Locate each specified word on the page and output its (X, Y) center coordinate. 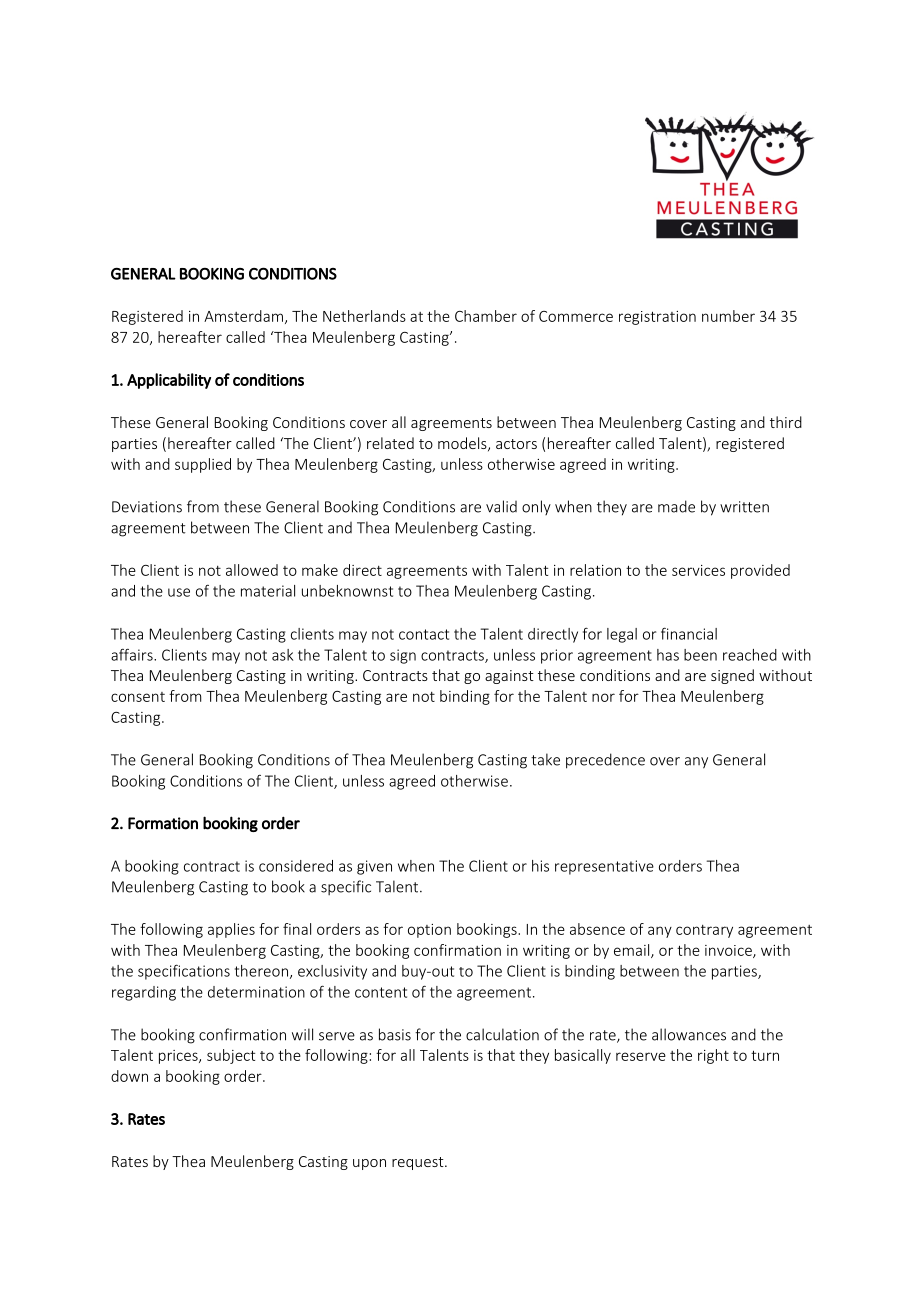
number (728, 316)
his (540, 866)
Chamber (486, 316)
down (129, 1076)
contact (424, 634)
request (419, 1163)
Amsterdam (243, 316)
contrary (704, 931)
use (179, 592)
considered (296, 866)
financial (689, 633)
